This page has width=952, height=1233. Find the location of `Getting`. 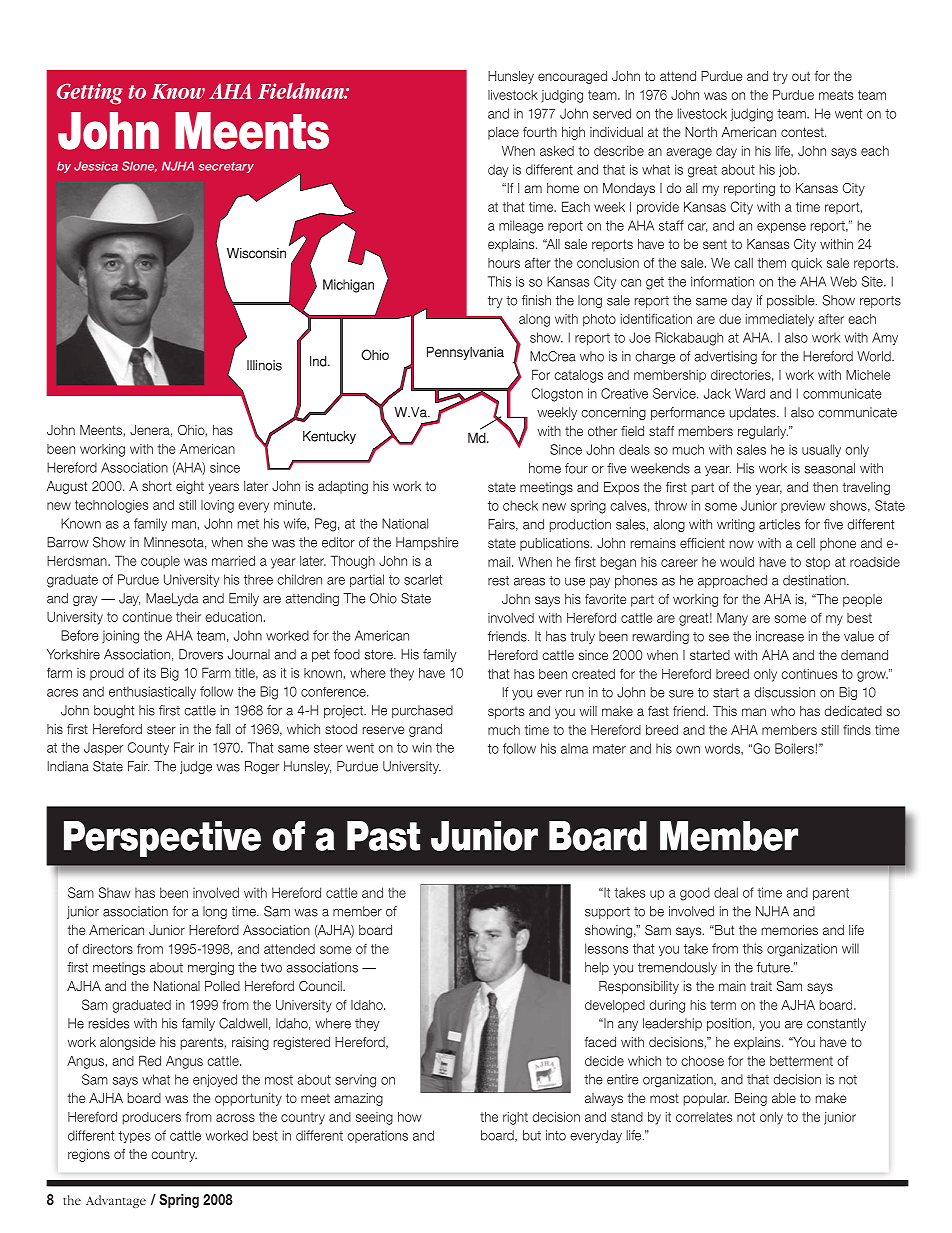

Getting is located at coordinates (89, 94).
